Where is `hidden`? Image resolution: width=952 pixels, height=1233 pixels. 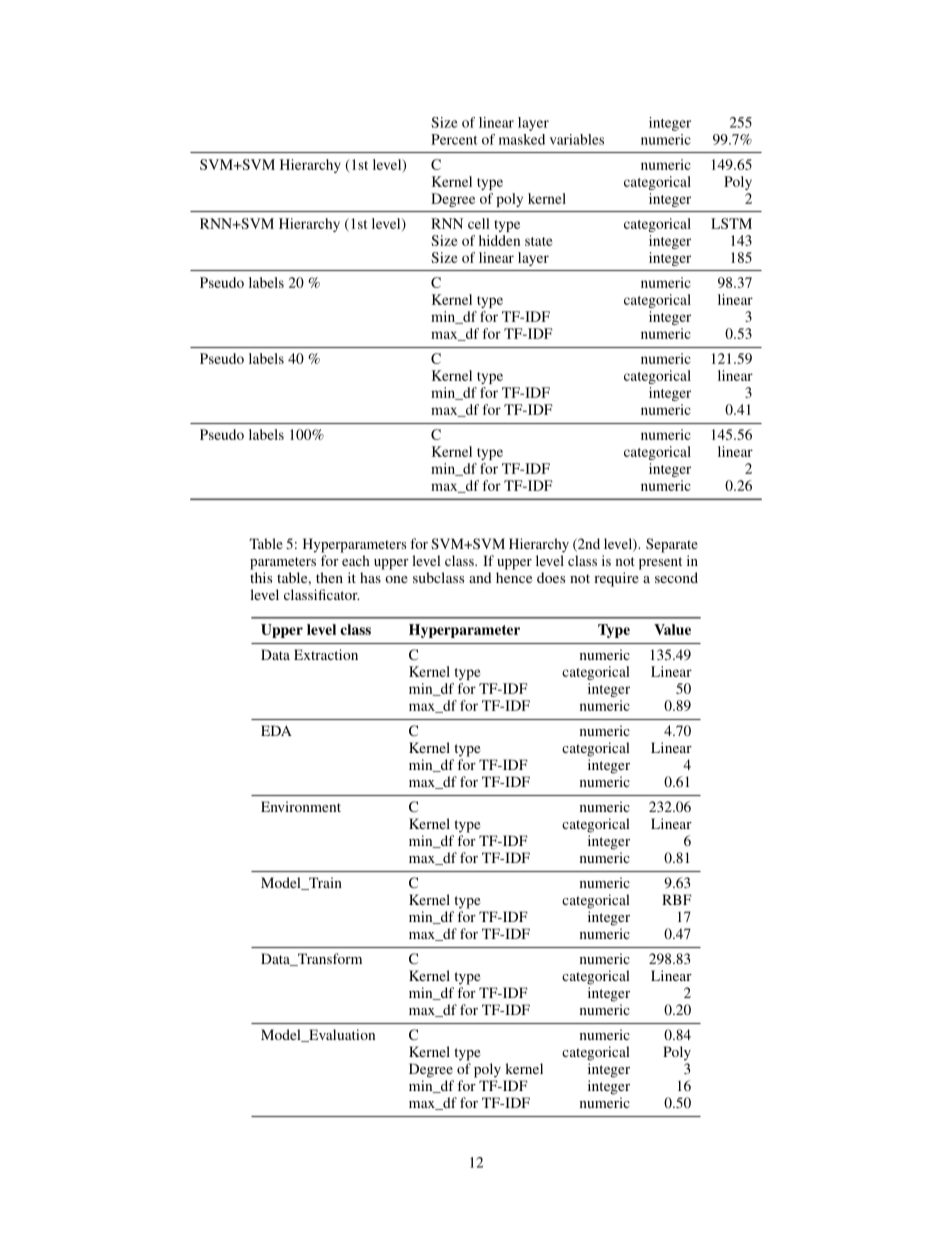
hidden is located at coordinates (499, 240).
